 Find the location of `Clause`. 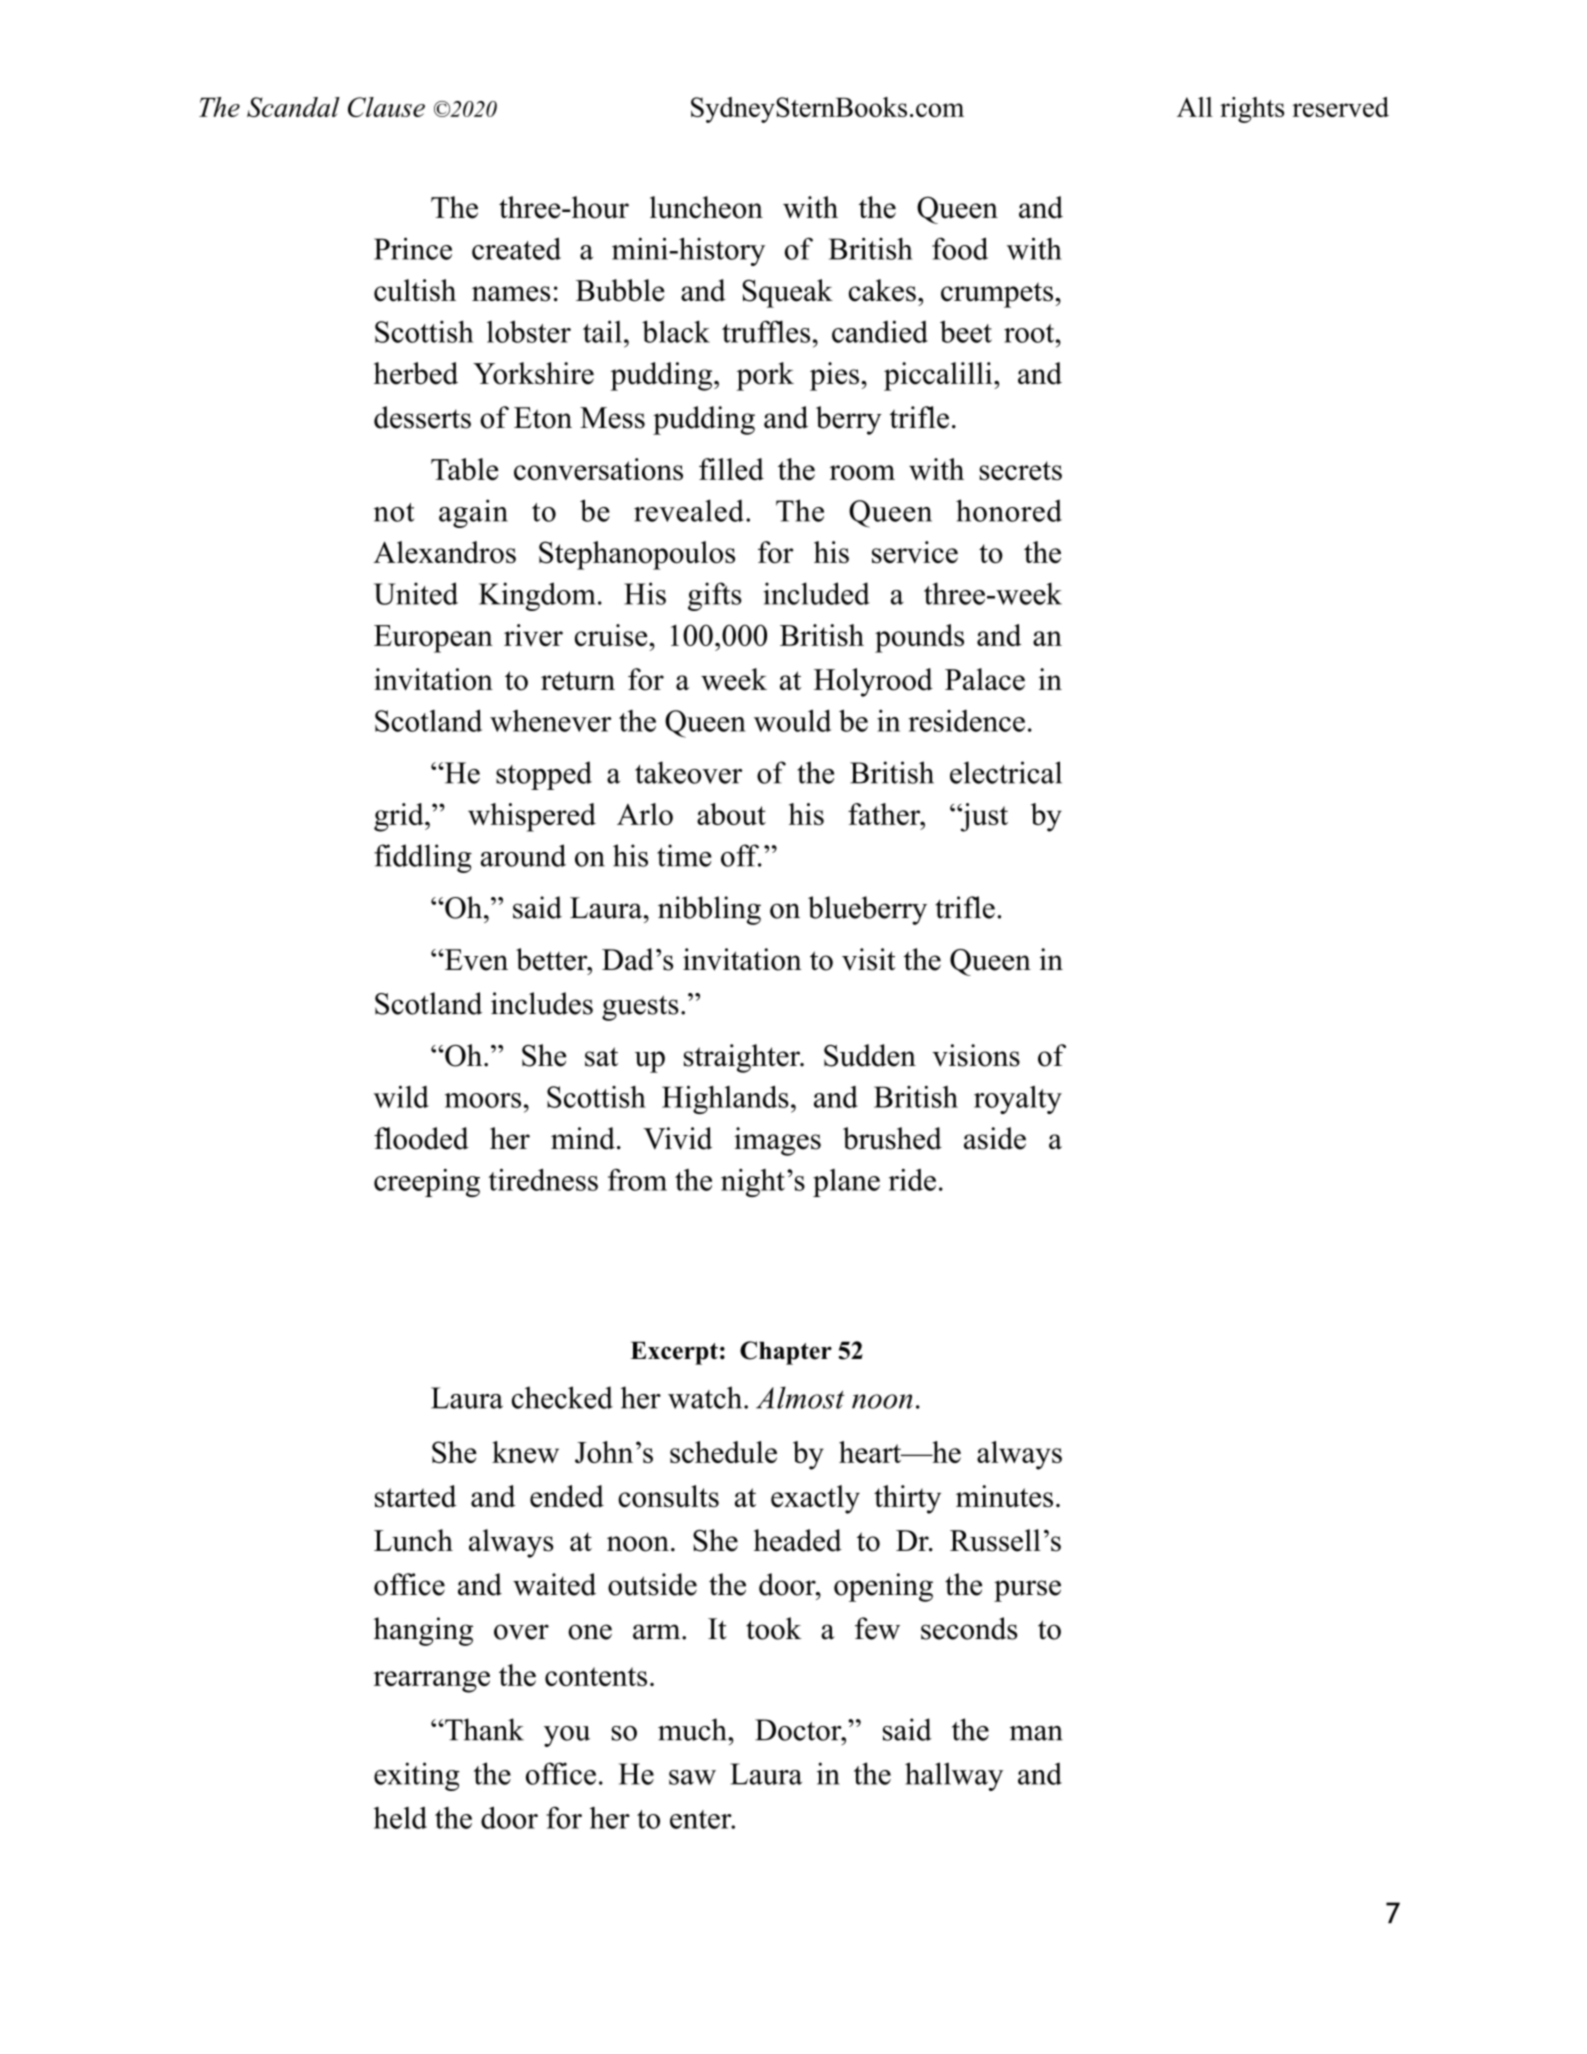

Clause is located at coordinates (386, 107).
